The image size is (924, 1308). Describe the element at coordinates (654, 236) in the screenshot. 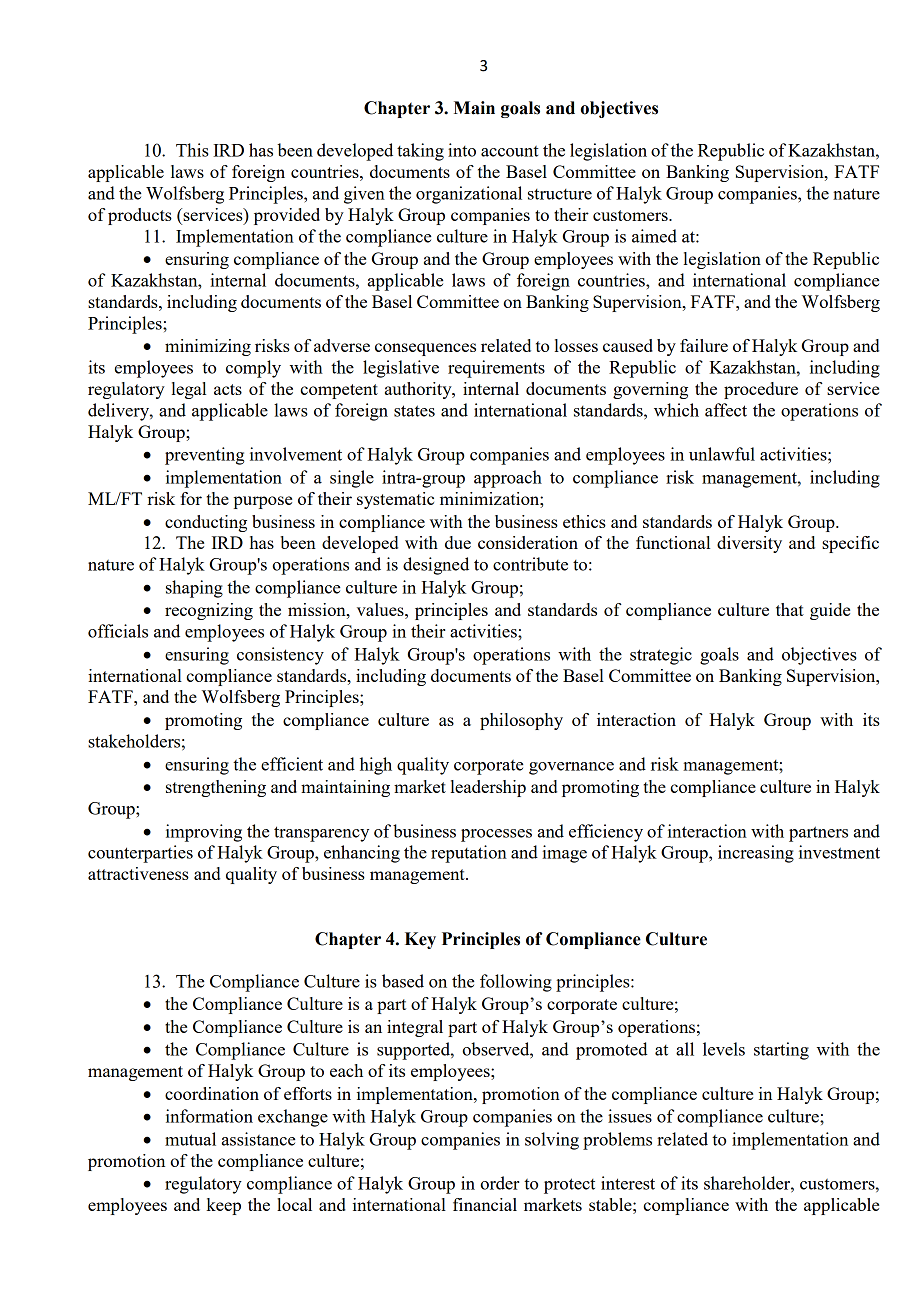

I see `aimed` at that location.
